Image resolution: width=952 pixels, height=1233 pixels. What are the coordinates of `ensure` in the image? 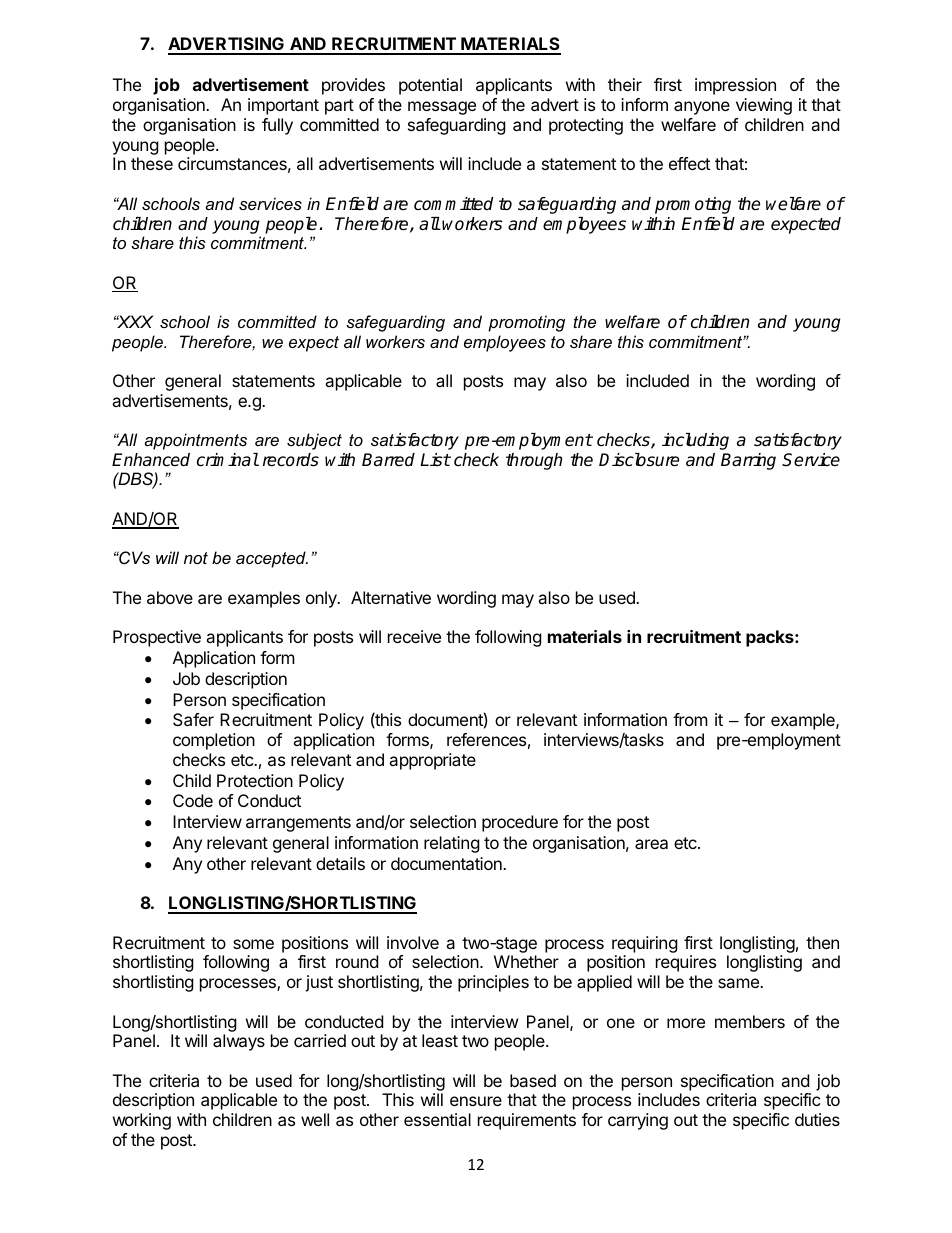 It's located at (476, 1101).
